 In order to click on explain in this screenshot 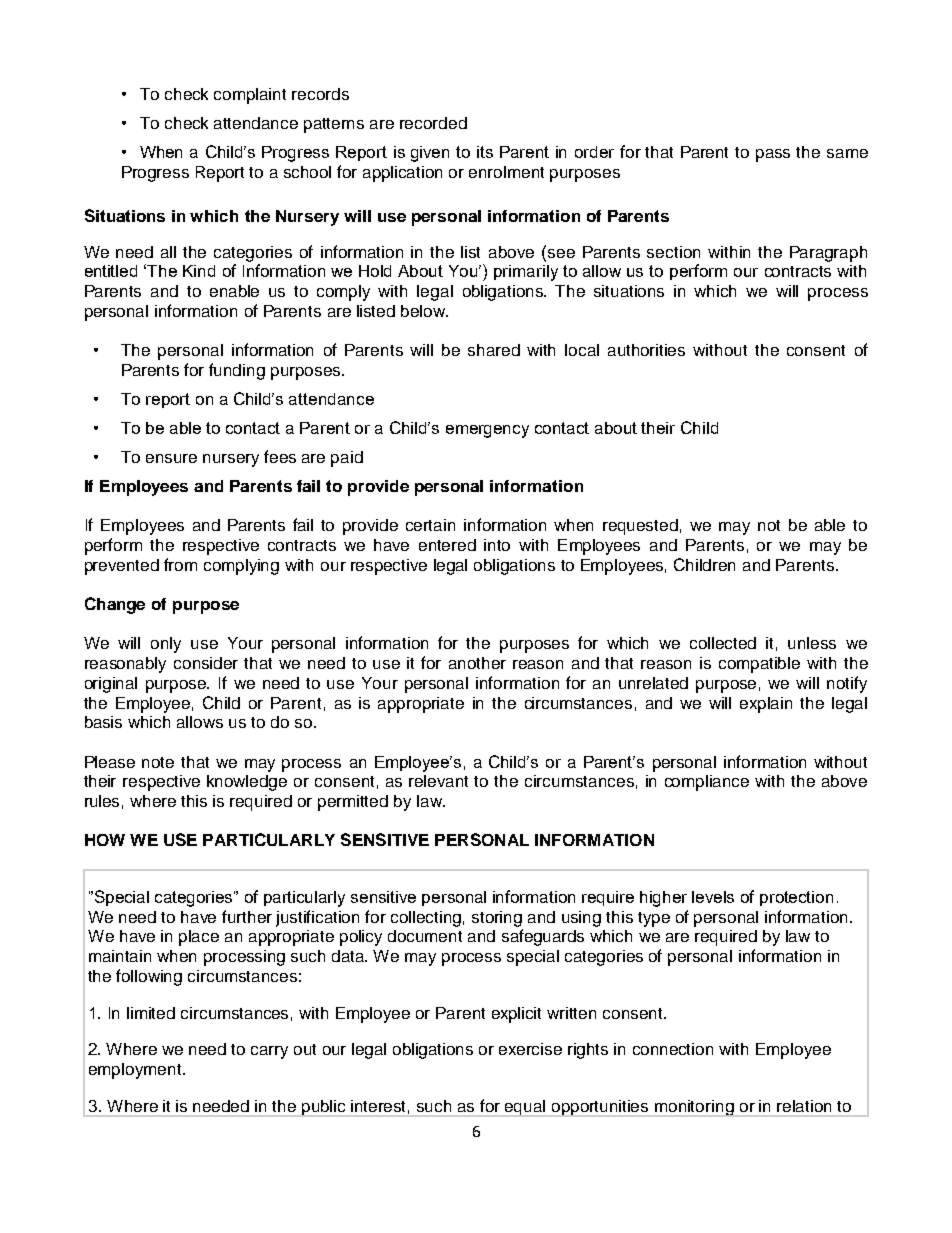, I will do `click(766, 705)`.
